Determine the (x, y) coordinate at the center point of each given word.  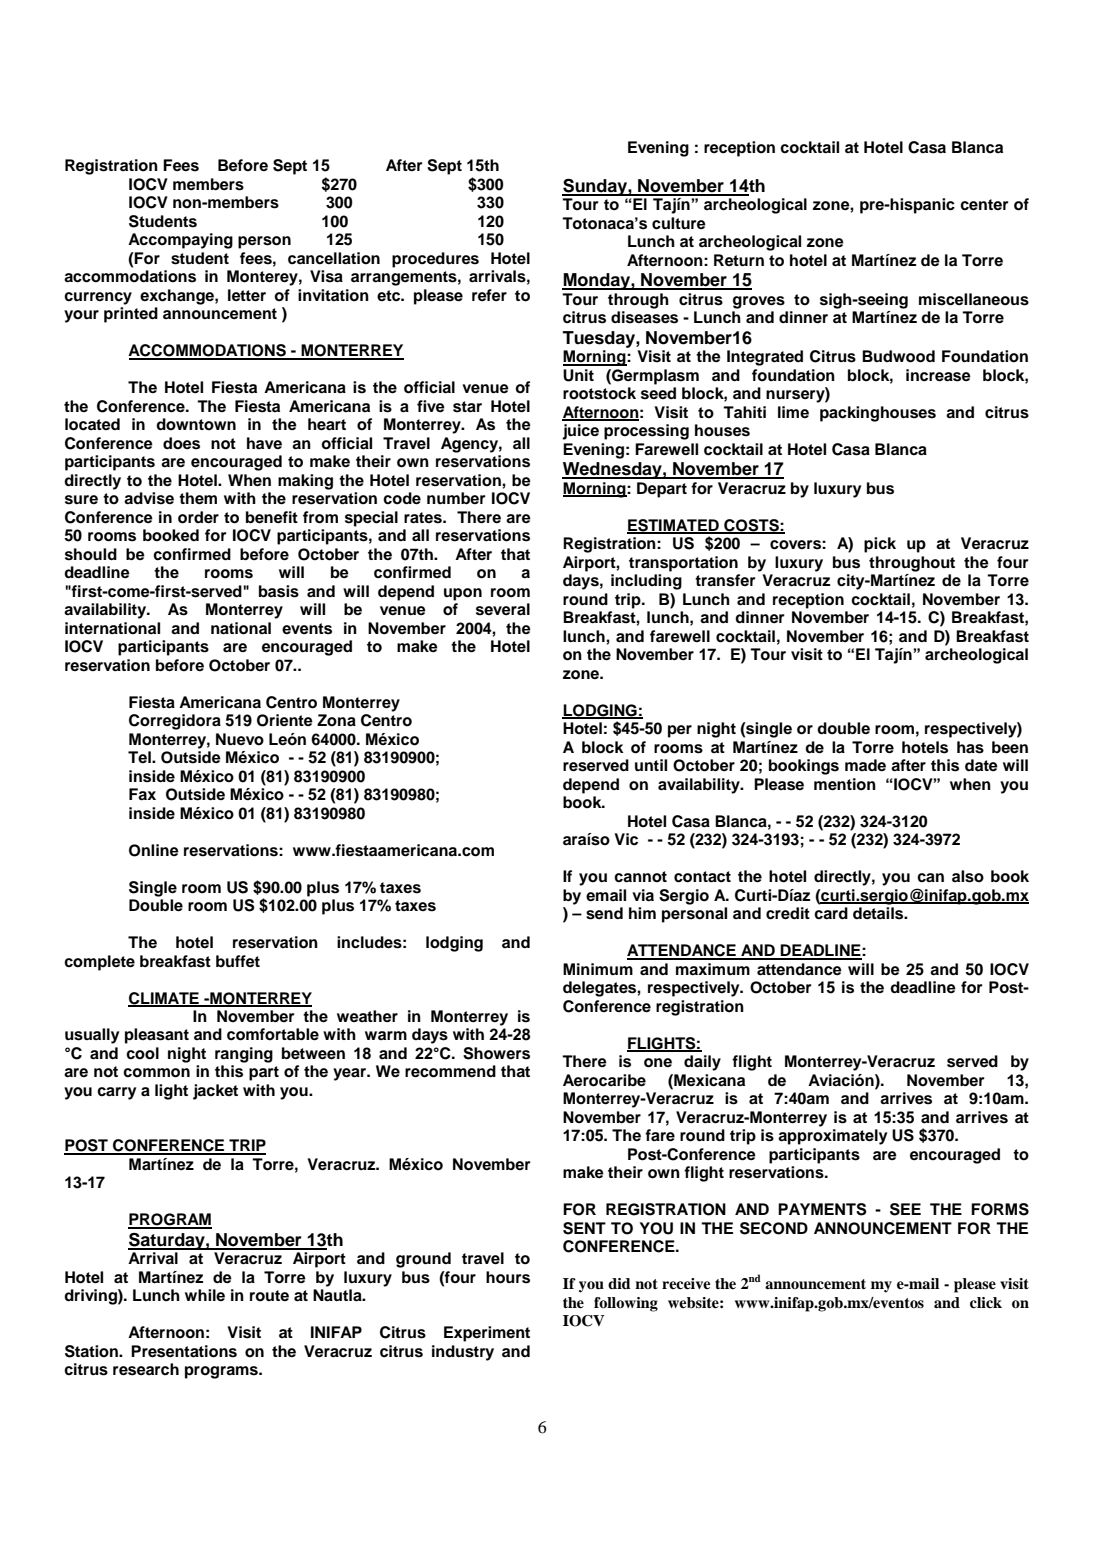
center (984, 205)
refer (489, 295)
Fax (142, 794)
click (986, 1302)
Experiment (487, 1334)
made (865, 765)
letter (247, 295)
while (205, 1295)
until (651, 765)
